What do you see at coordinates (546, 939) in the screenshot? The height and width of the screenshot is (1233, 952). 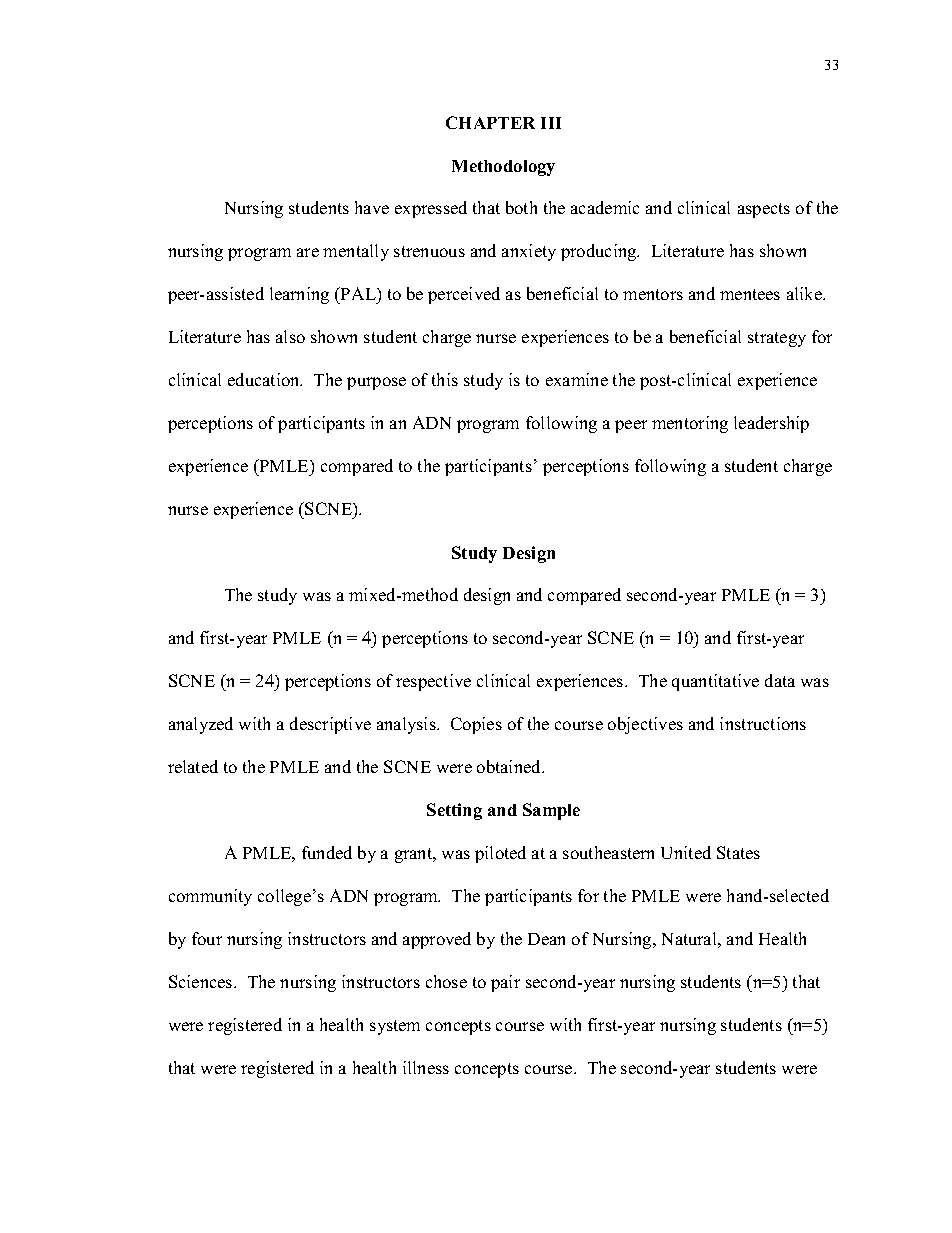 I see `Dean` at bounding box center [546, 939].
